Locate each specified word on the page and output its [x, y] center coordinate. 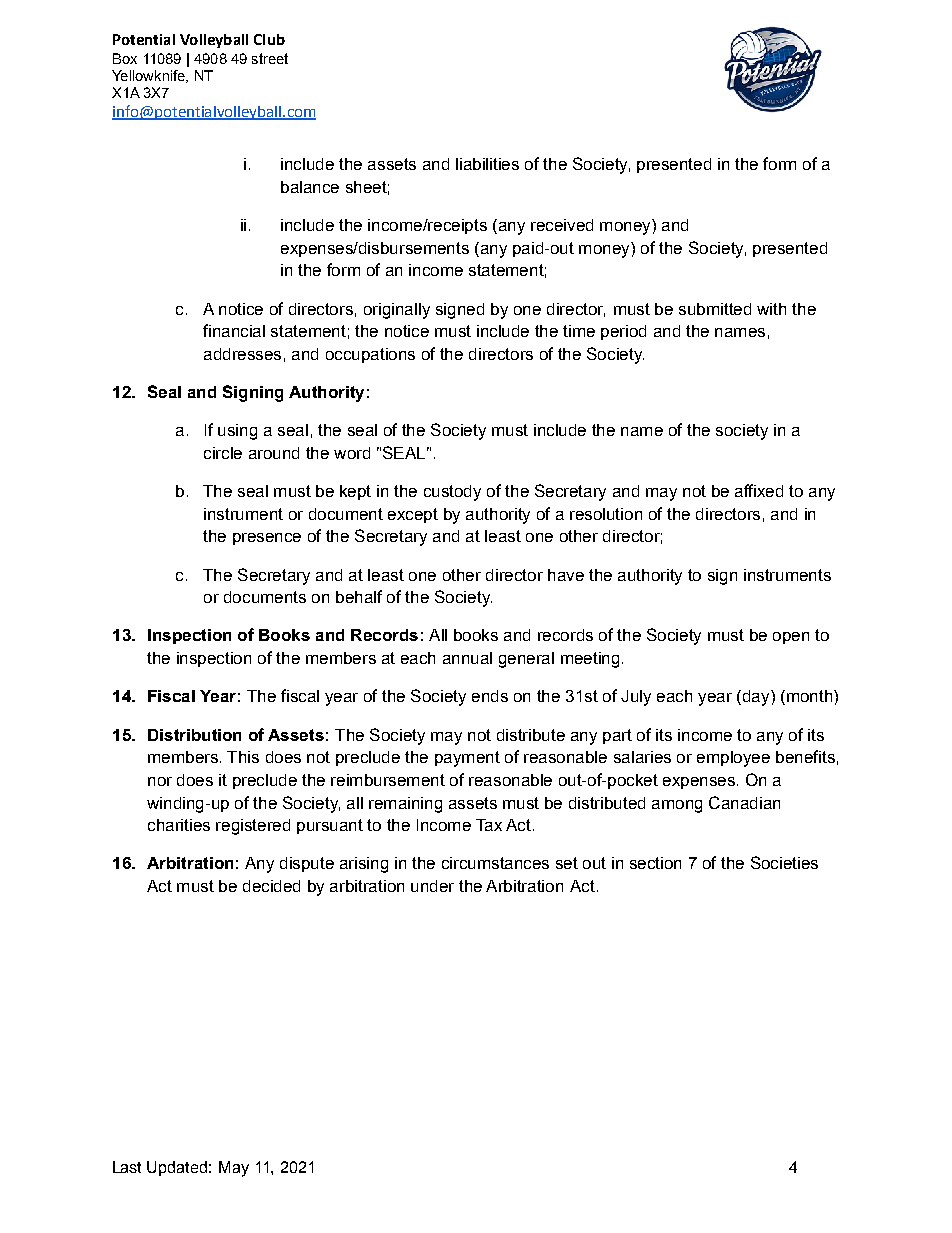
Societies [784, 862]
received [562, 225]
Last [127, 1167]
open [791, 638]
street [270, 58]
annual [467, 658]
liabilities [487, 164]
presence [267, 539]
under [432, 886]
